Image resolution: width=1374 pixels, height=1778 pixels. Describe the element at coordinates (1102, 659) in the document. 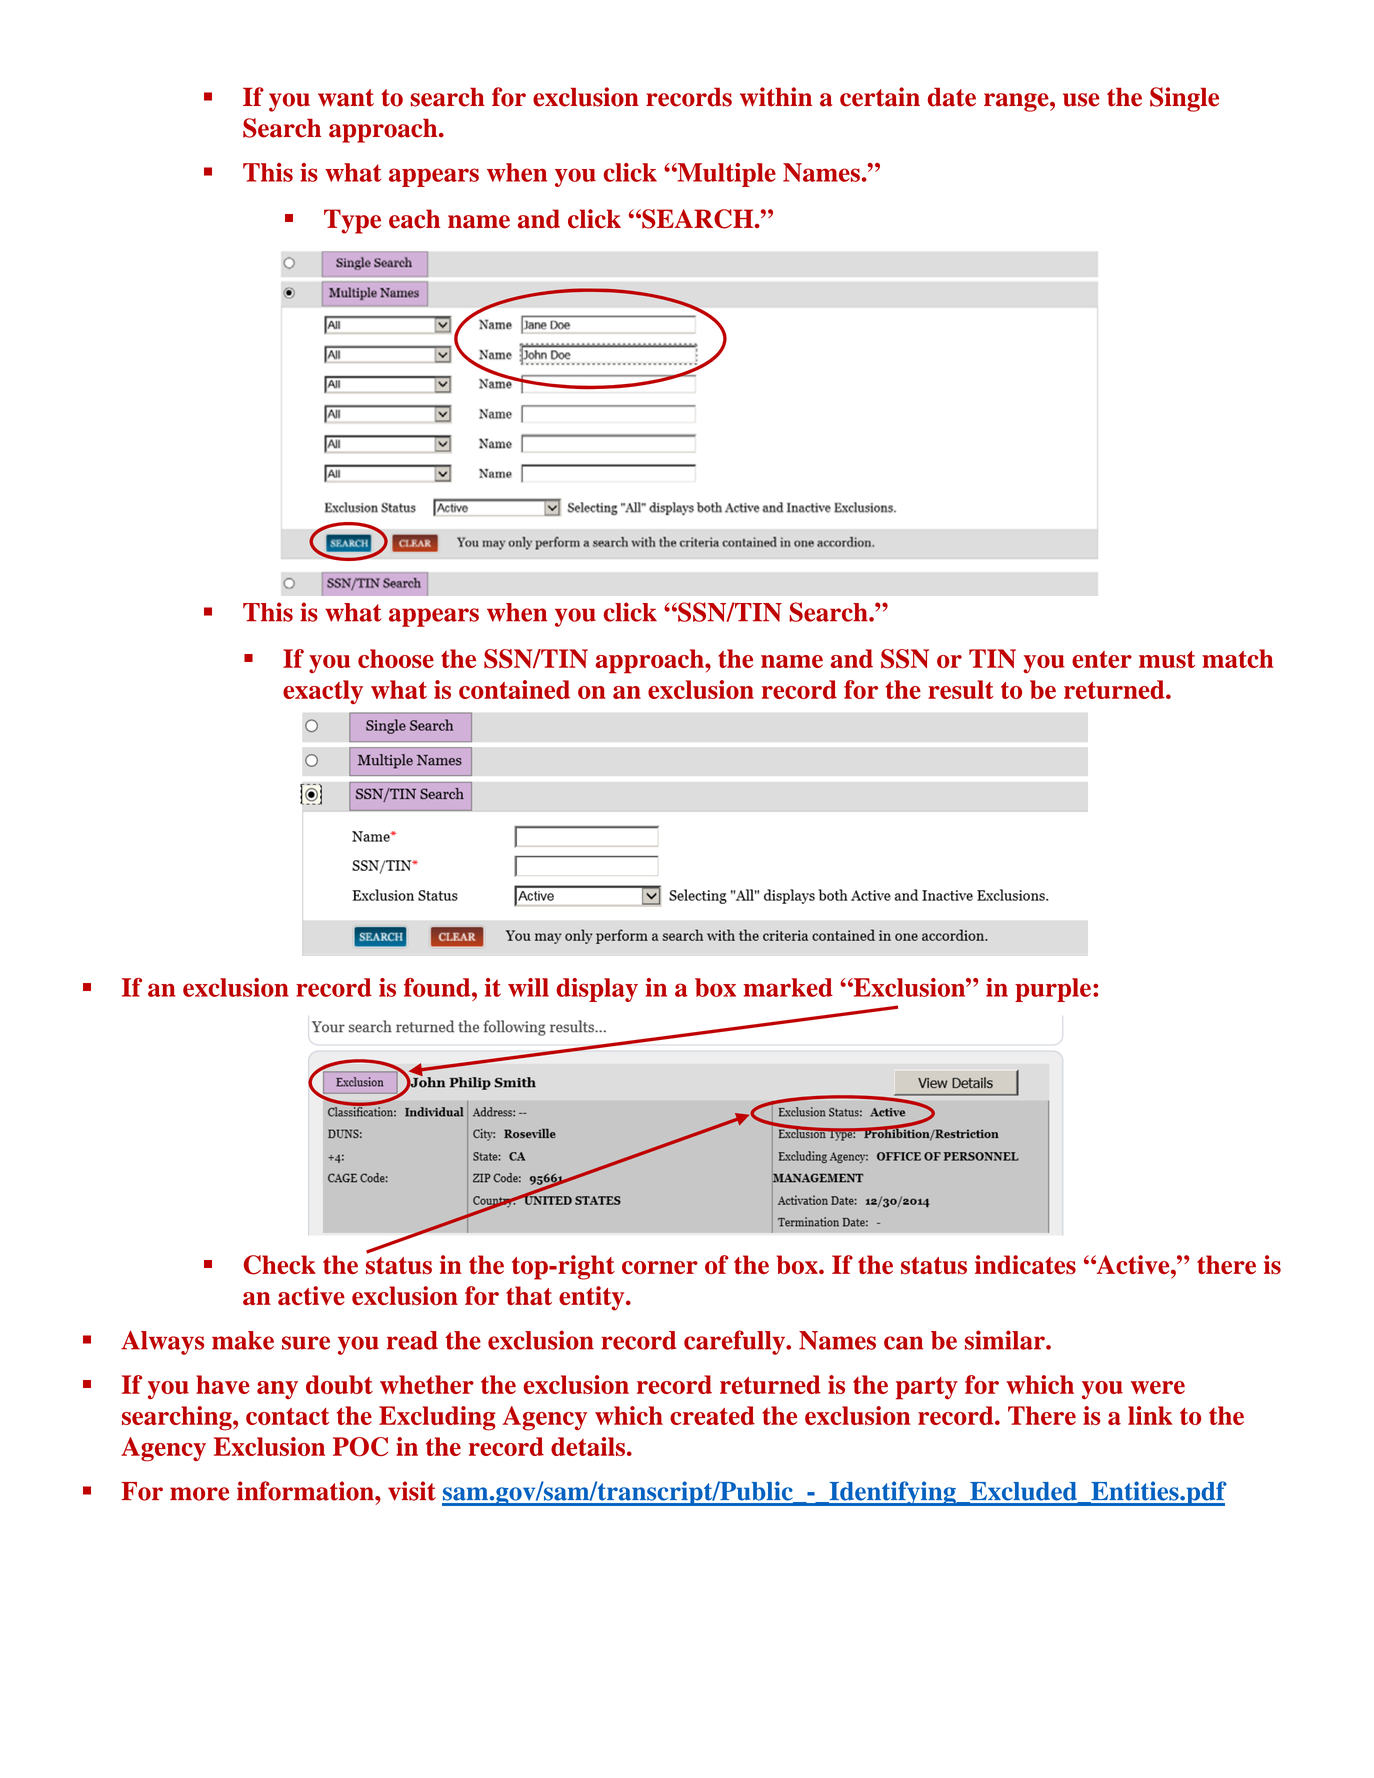

I see `enter` at that location.
